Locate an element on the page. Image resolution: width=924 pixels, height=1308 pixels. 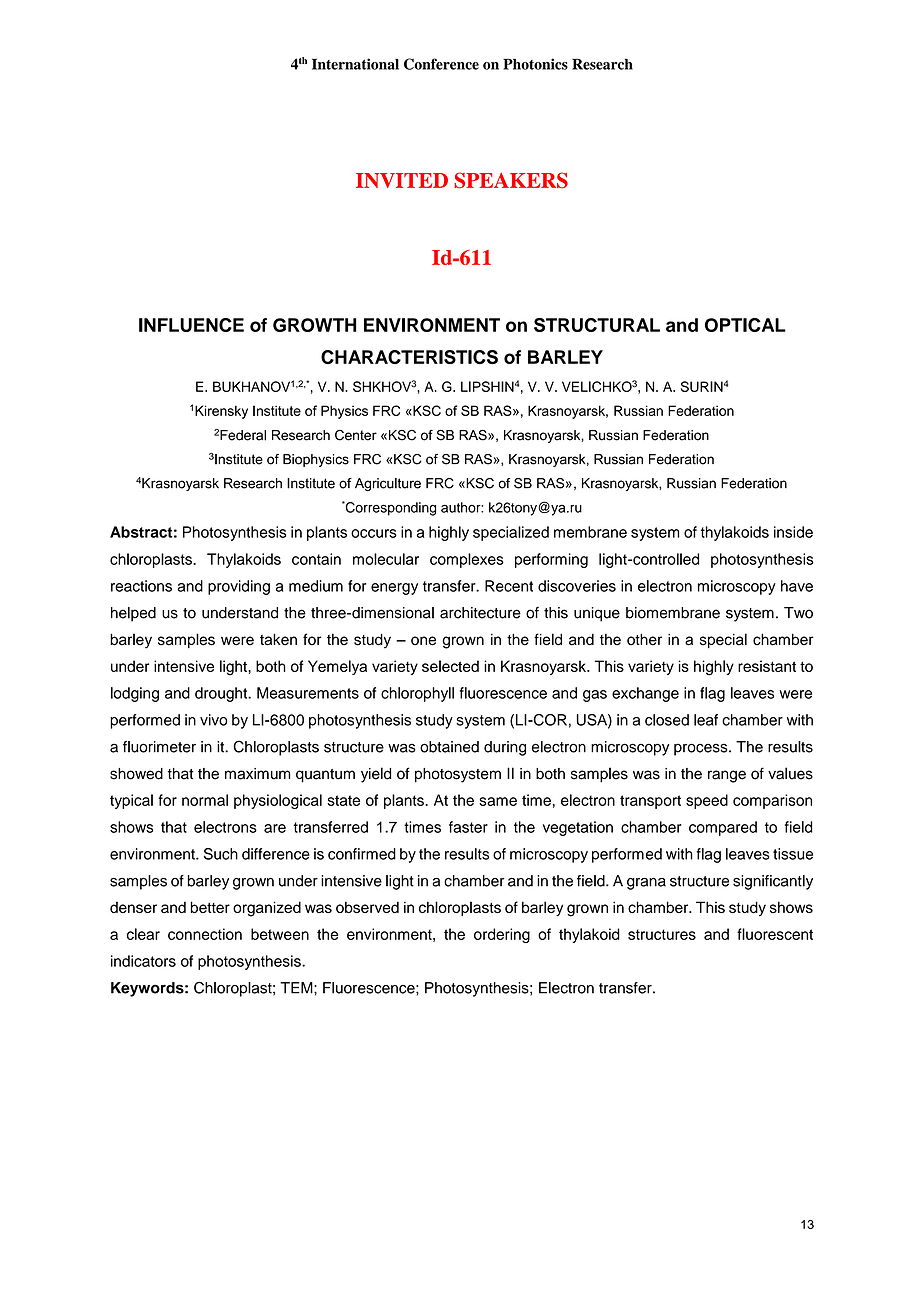
ordering is located at coordinates (502, 935).
